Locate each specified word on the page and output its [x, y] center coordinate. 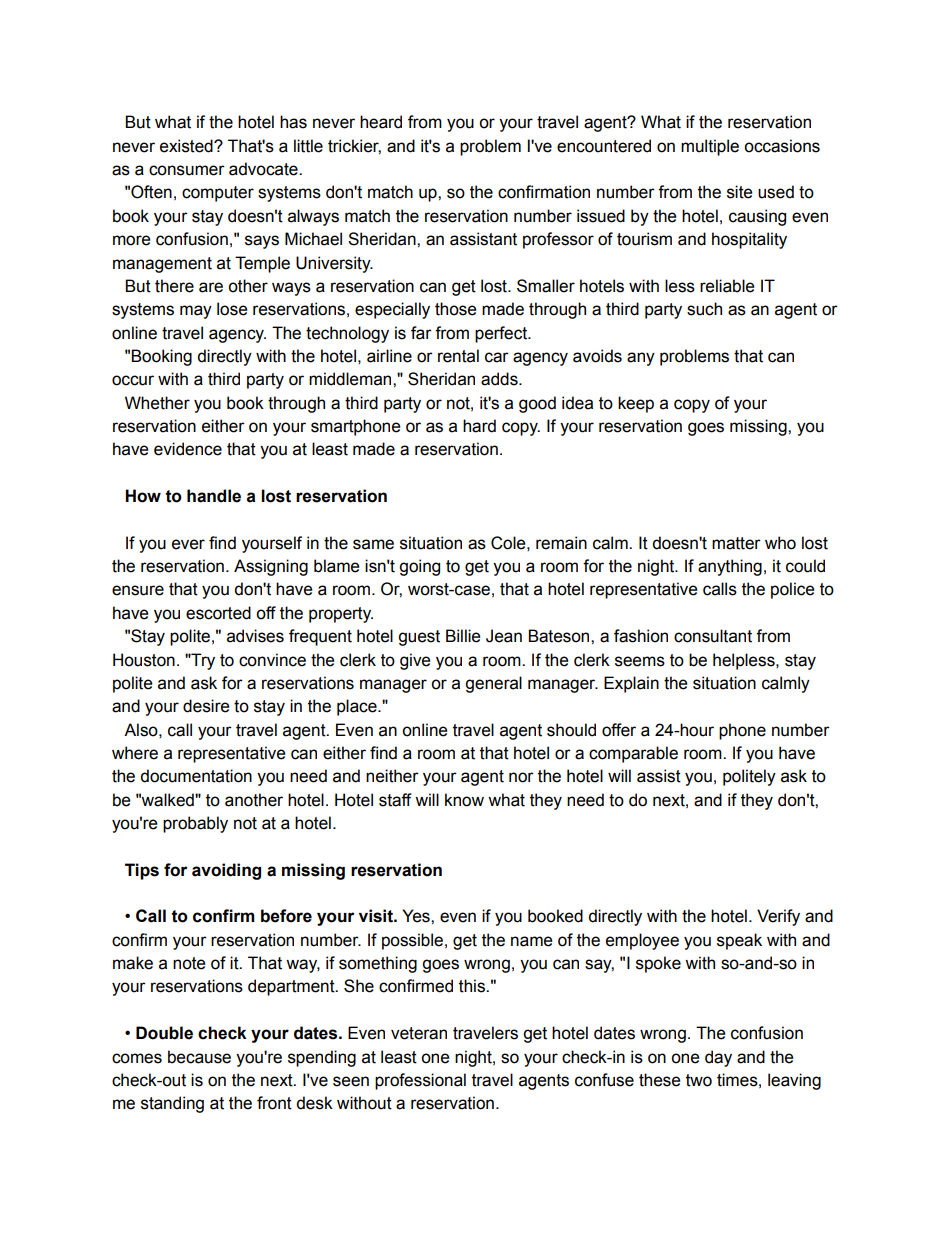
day [718, 1058]
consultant [713, 636]
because [199, 1057]
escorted [218, 613]
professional [420, 1081]
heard [381, 122]
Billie [463, 636]
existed [187, 146]
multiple [710, 147]
